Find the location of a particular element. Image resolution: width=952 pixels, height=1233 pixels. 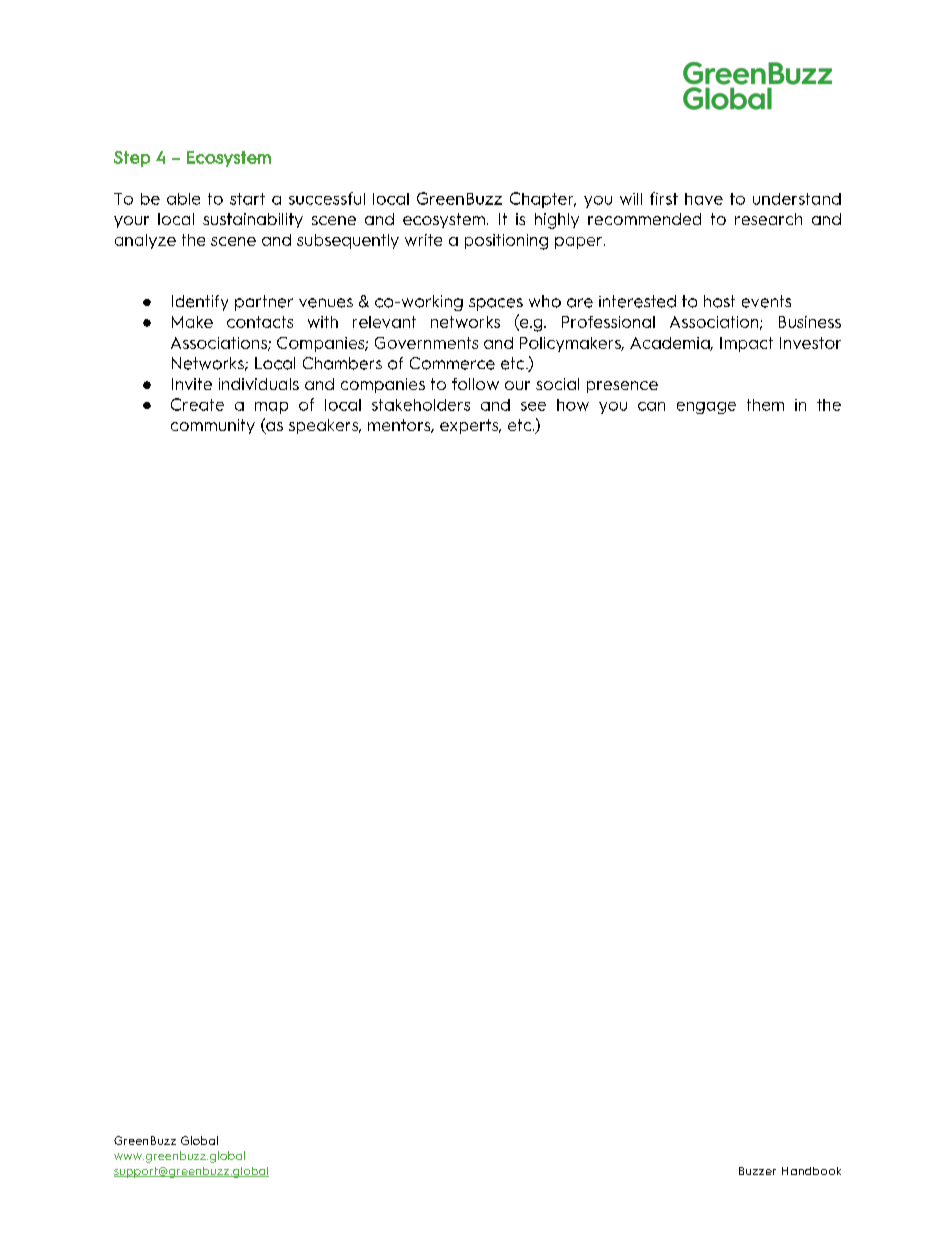

community is located at coordinates (213, 426).
